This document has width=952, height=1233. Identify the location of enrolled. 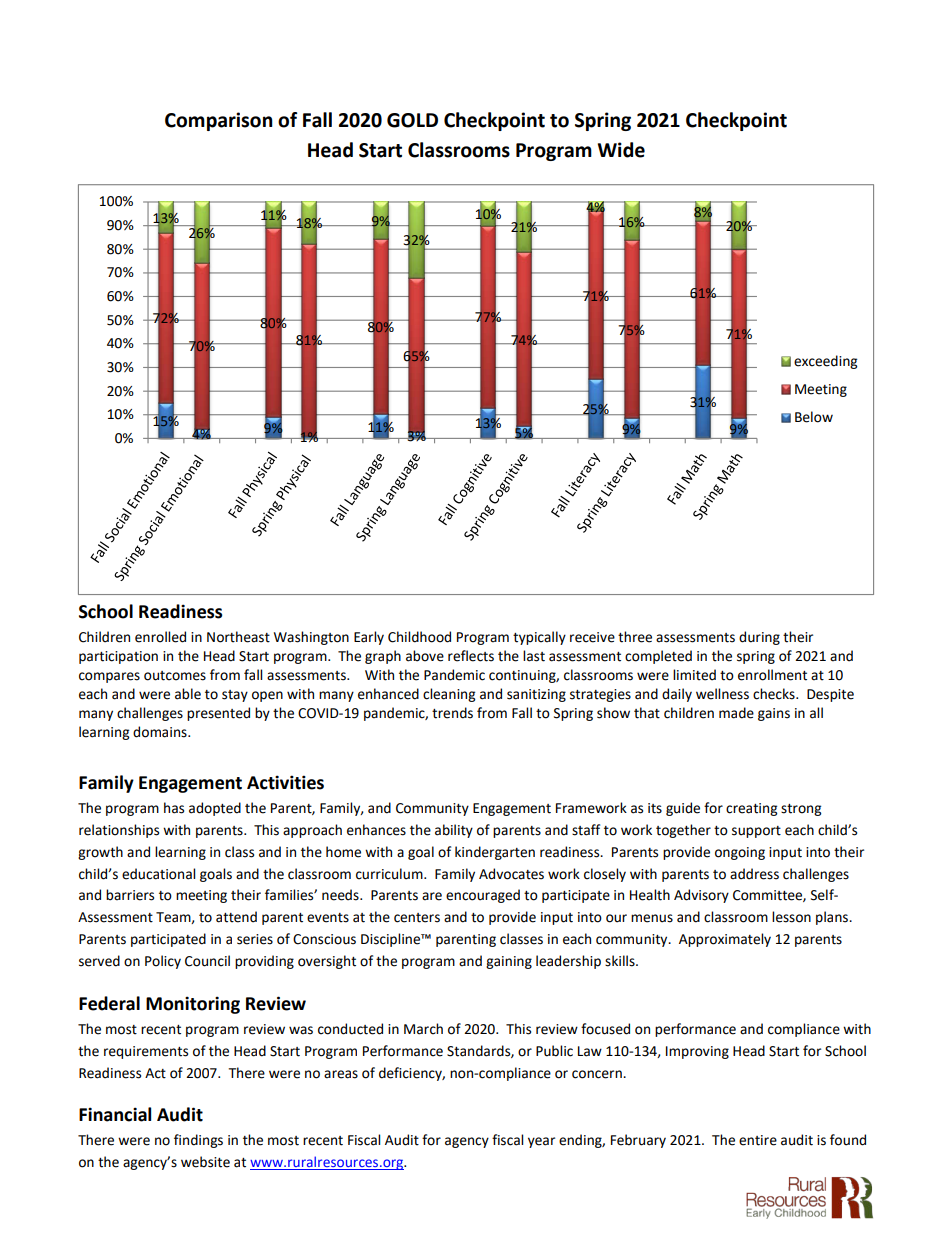
(160, 637).
